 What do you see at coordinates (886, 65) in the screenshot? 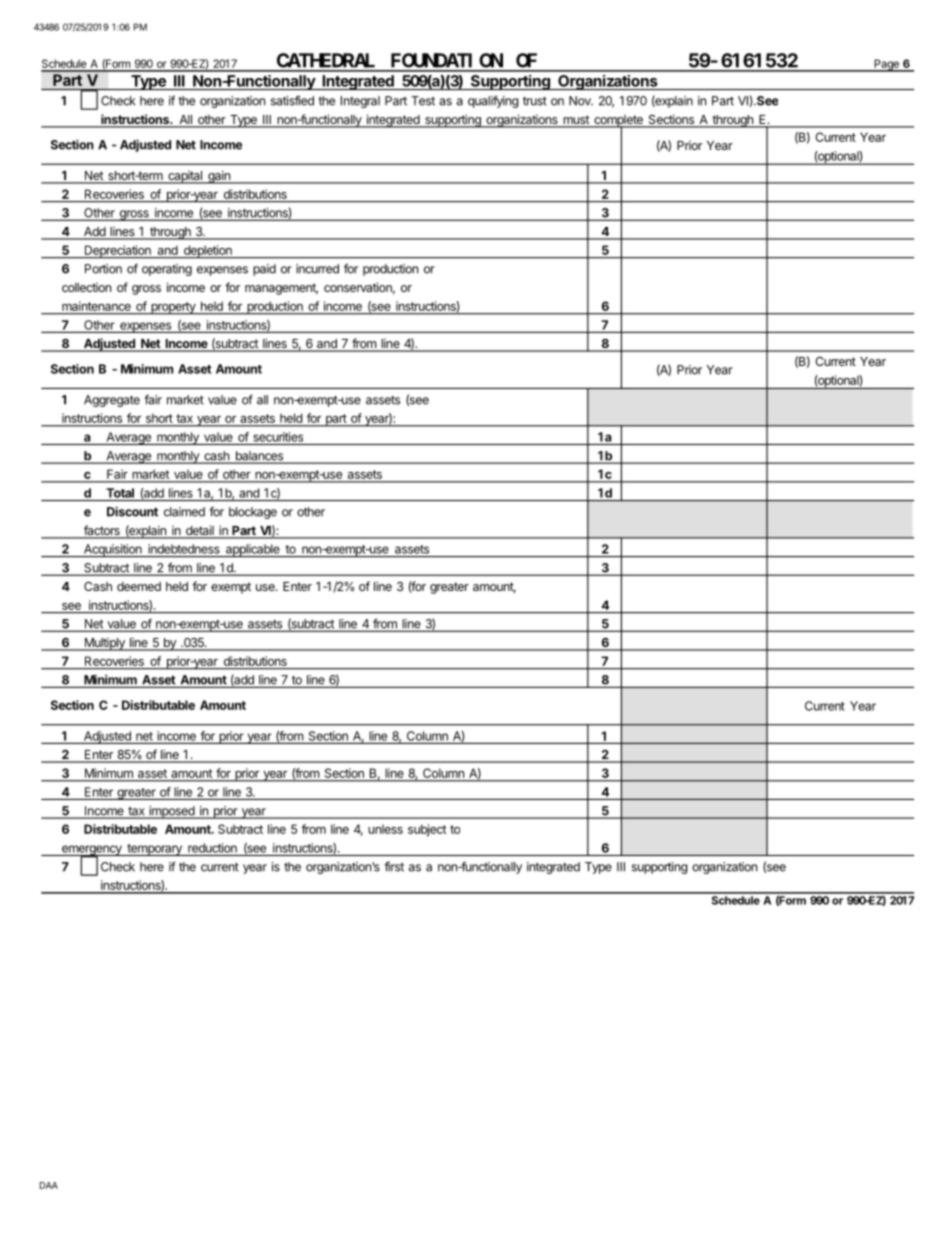
I see `Page` at bounding box center [886, 65].
